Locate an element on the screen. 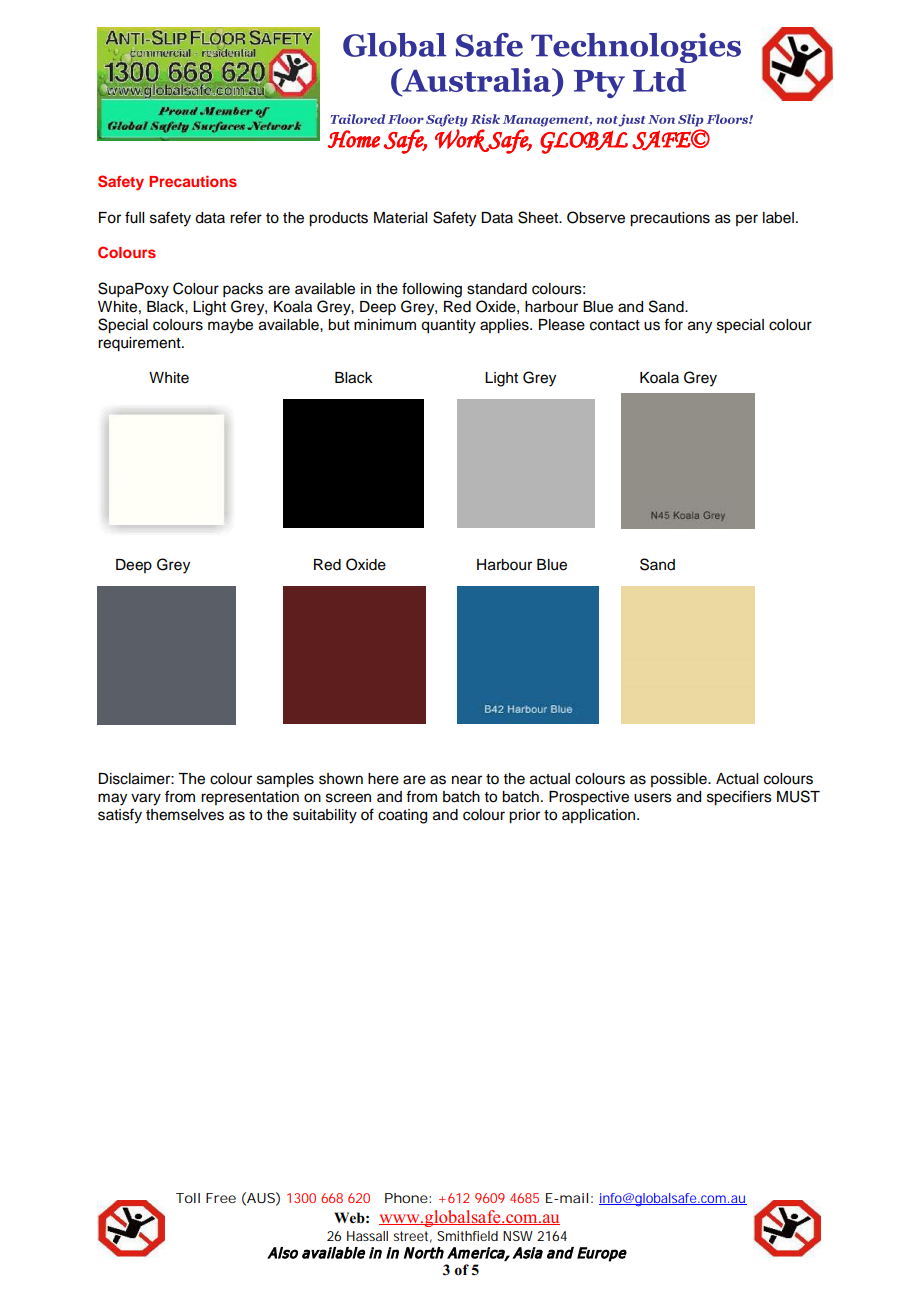  Free is located at coordinates (221, 1198).
